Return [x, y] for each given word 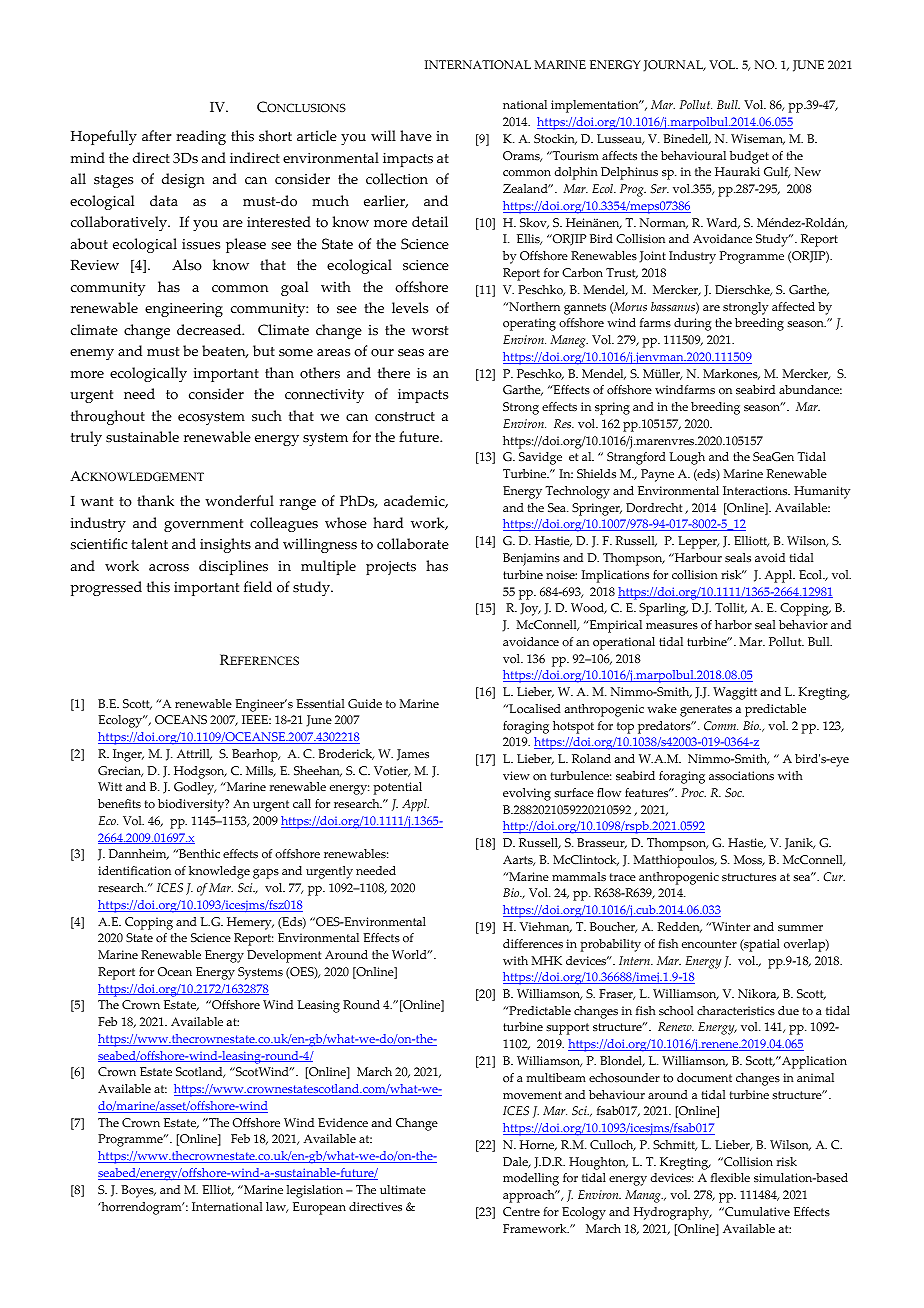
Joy [530, 609]
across [169, 568]
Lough [687, 458]
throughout [108, 417]
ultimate [403, 1189]
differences [533, 943]
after [156, 136]
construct [405, 417]
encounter [709, 944]
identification [134, 871]
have [416, 136]
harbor [733, 625]
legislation [315, 1191]
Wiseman [758, 139]
